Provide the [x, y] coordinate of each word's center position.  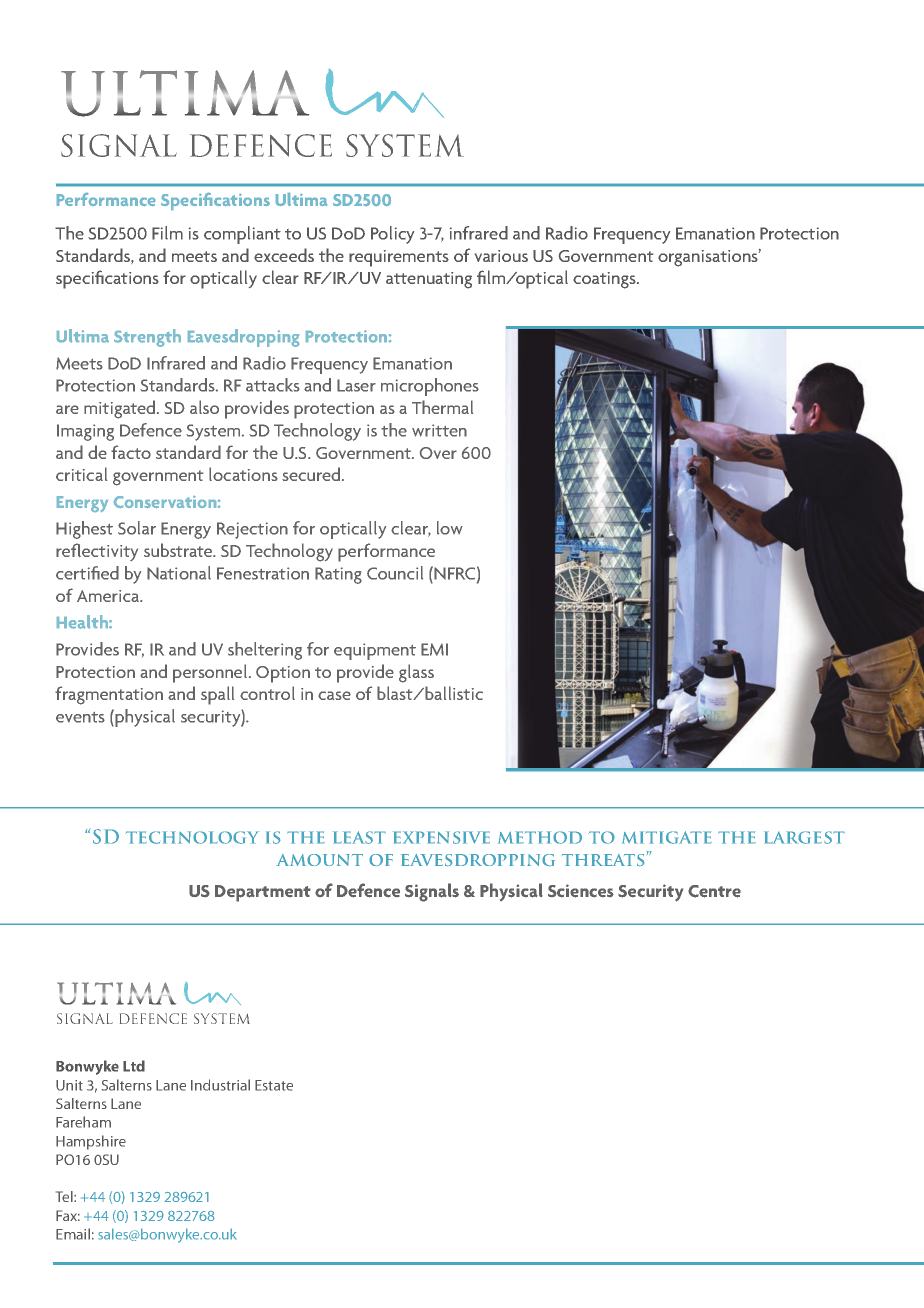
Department [263, 893]
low [450, 528]
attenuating [429, 280]
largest [804, 837]
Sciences [581, 891]
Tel [65, 1196]
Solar [137, 528]
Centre [714, 891]
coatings [605, 280]
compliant [242, 235]
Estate [274, 1085]
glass [416, 673]
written [439, 430]
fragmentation [109, 695]
